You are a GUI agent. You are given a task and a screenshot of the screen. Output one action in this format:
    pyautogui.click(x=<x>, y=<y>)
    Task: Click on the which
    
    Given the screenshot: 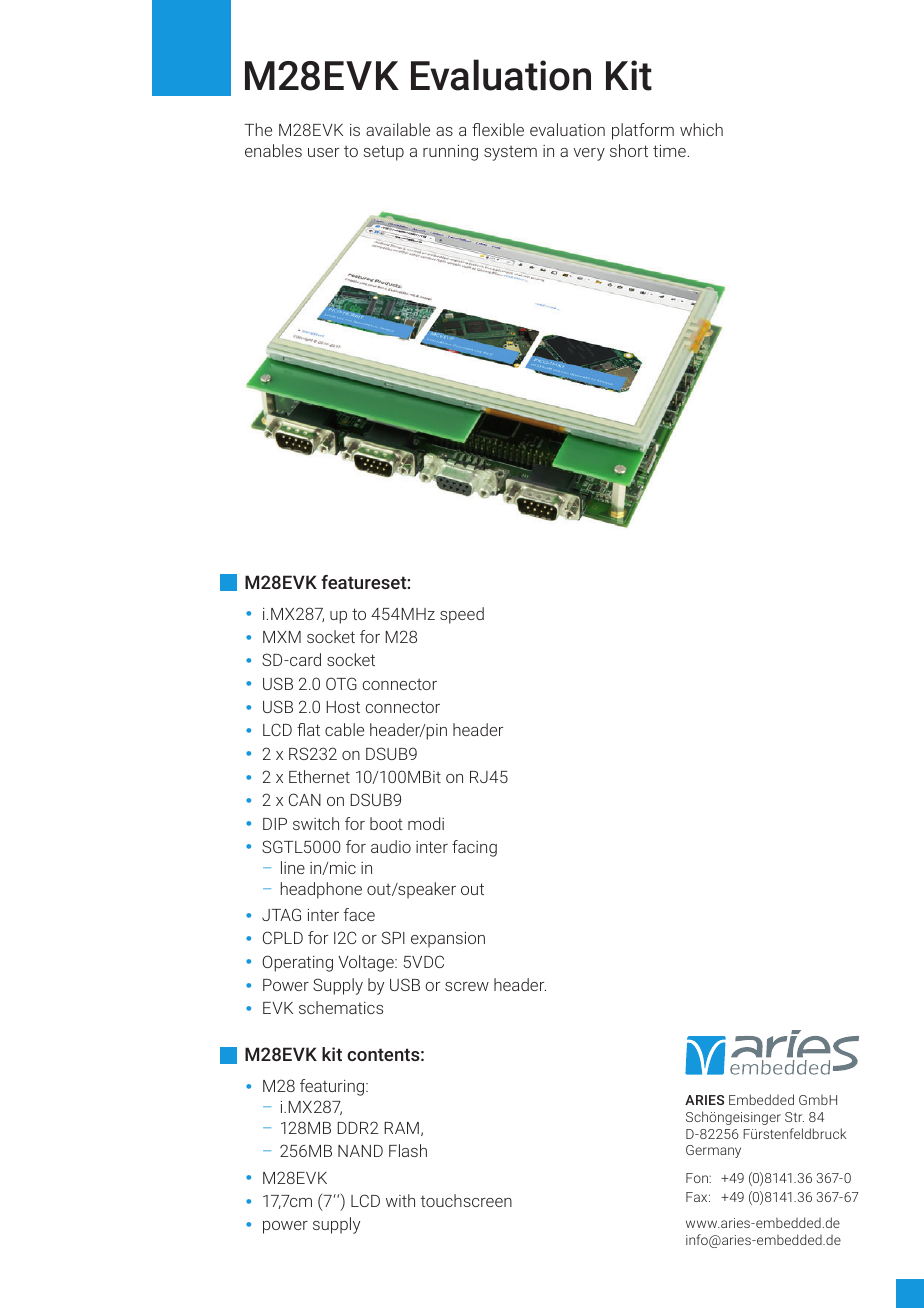 What is the action you would take?
    pyautogui.click(x=701, y=129)
